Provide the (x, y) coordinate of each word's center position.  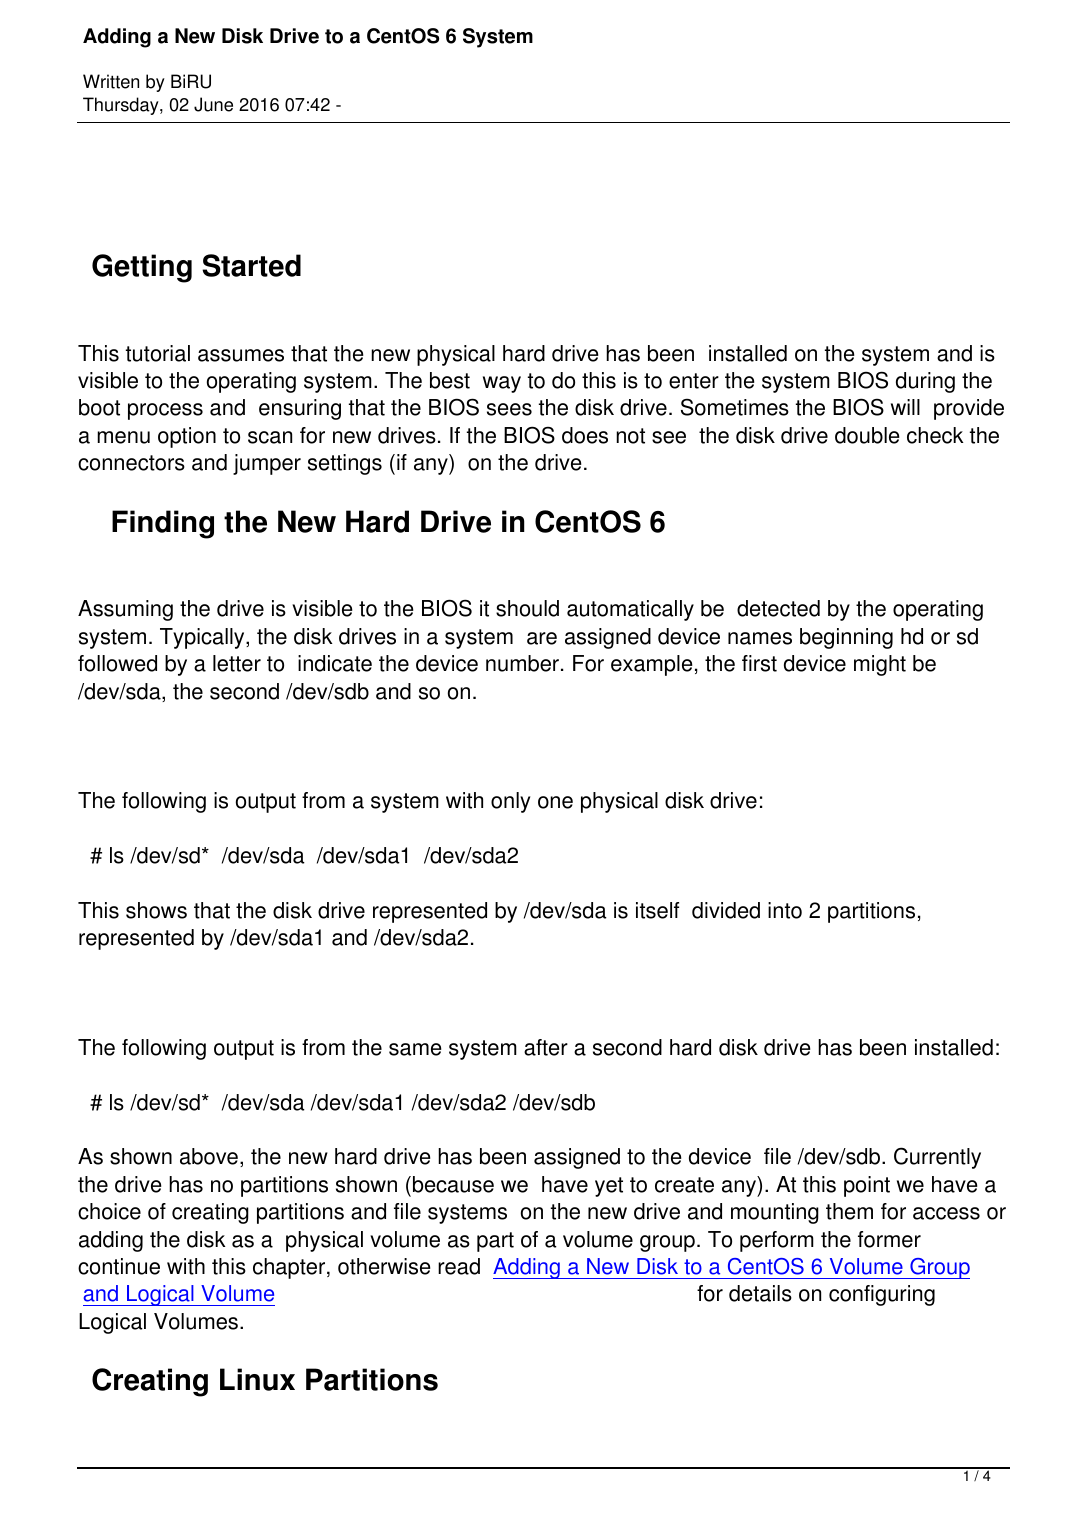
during (925, 382)
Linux (257, 1379)
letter (237, 663)
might (880, 665)
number (522, 663)
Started (251, 265)
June (213, 104)
